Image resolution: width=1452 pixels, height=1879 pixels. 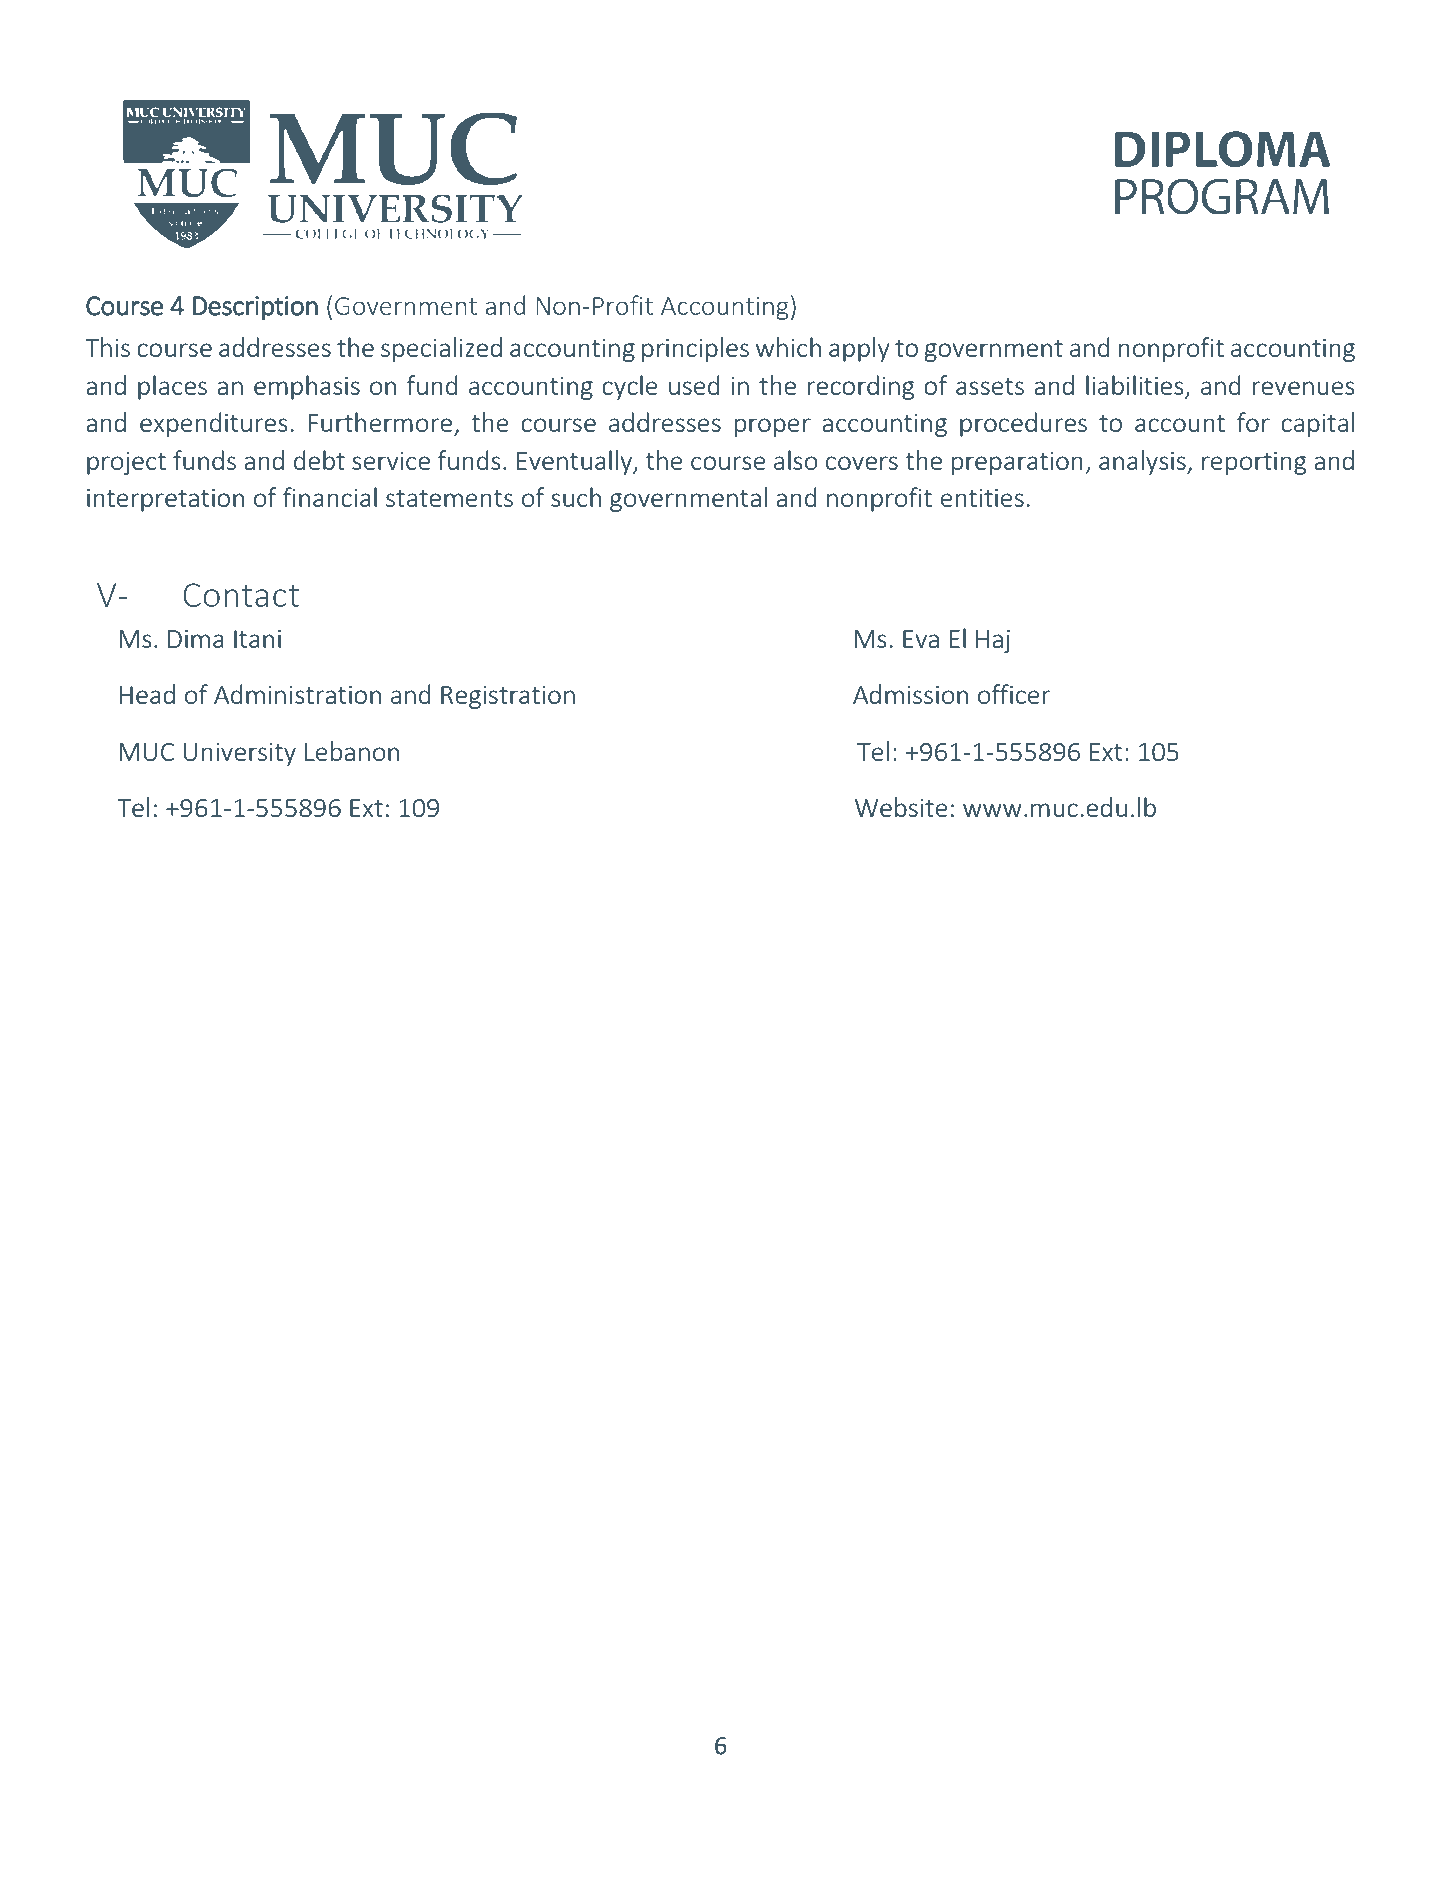 I want to click on Eva, so click(x=921, y=639).
